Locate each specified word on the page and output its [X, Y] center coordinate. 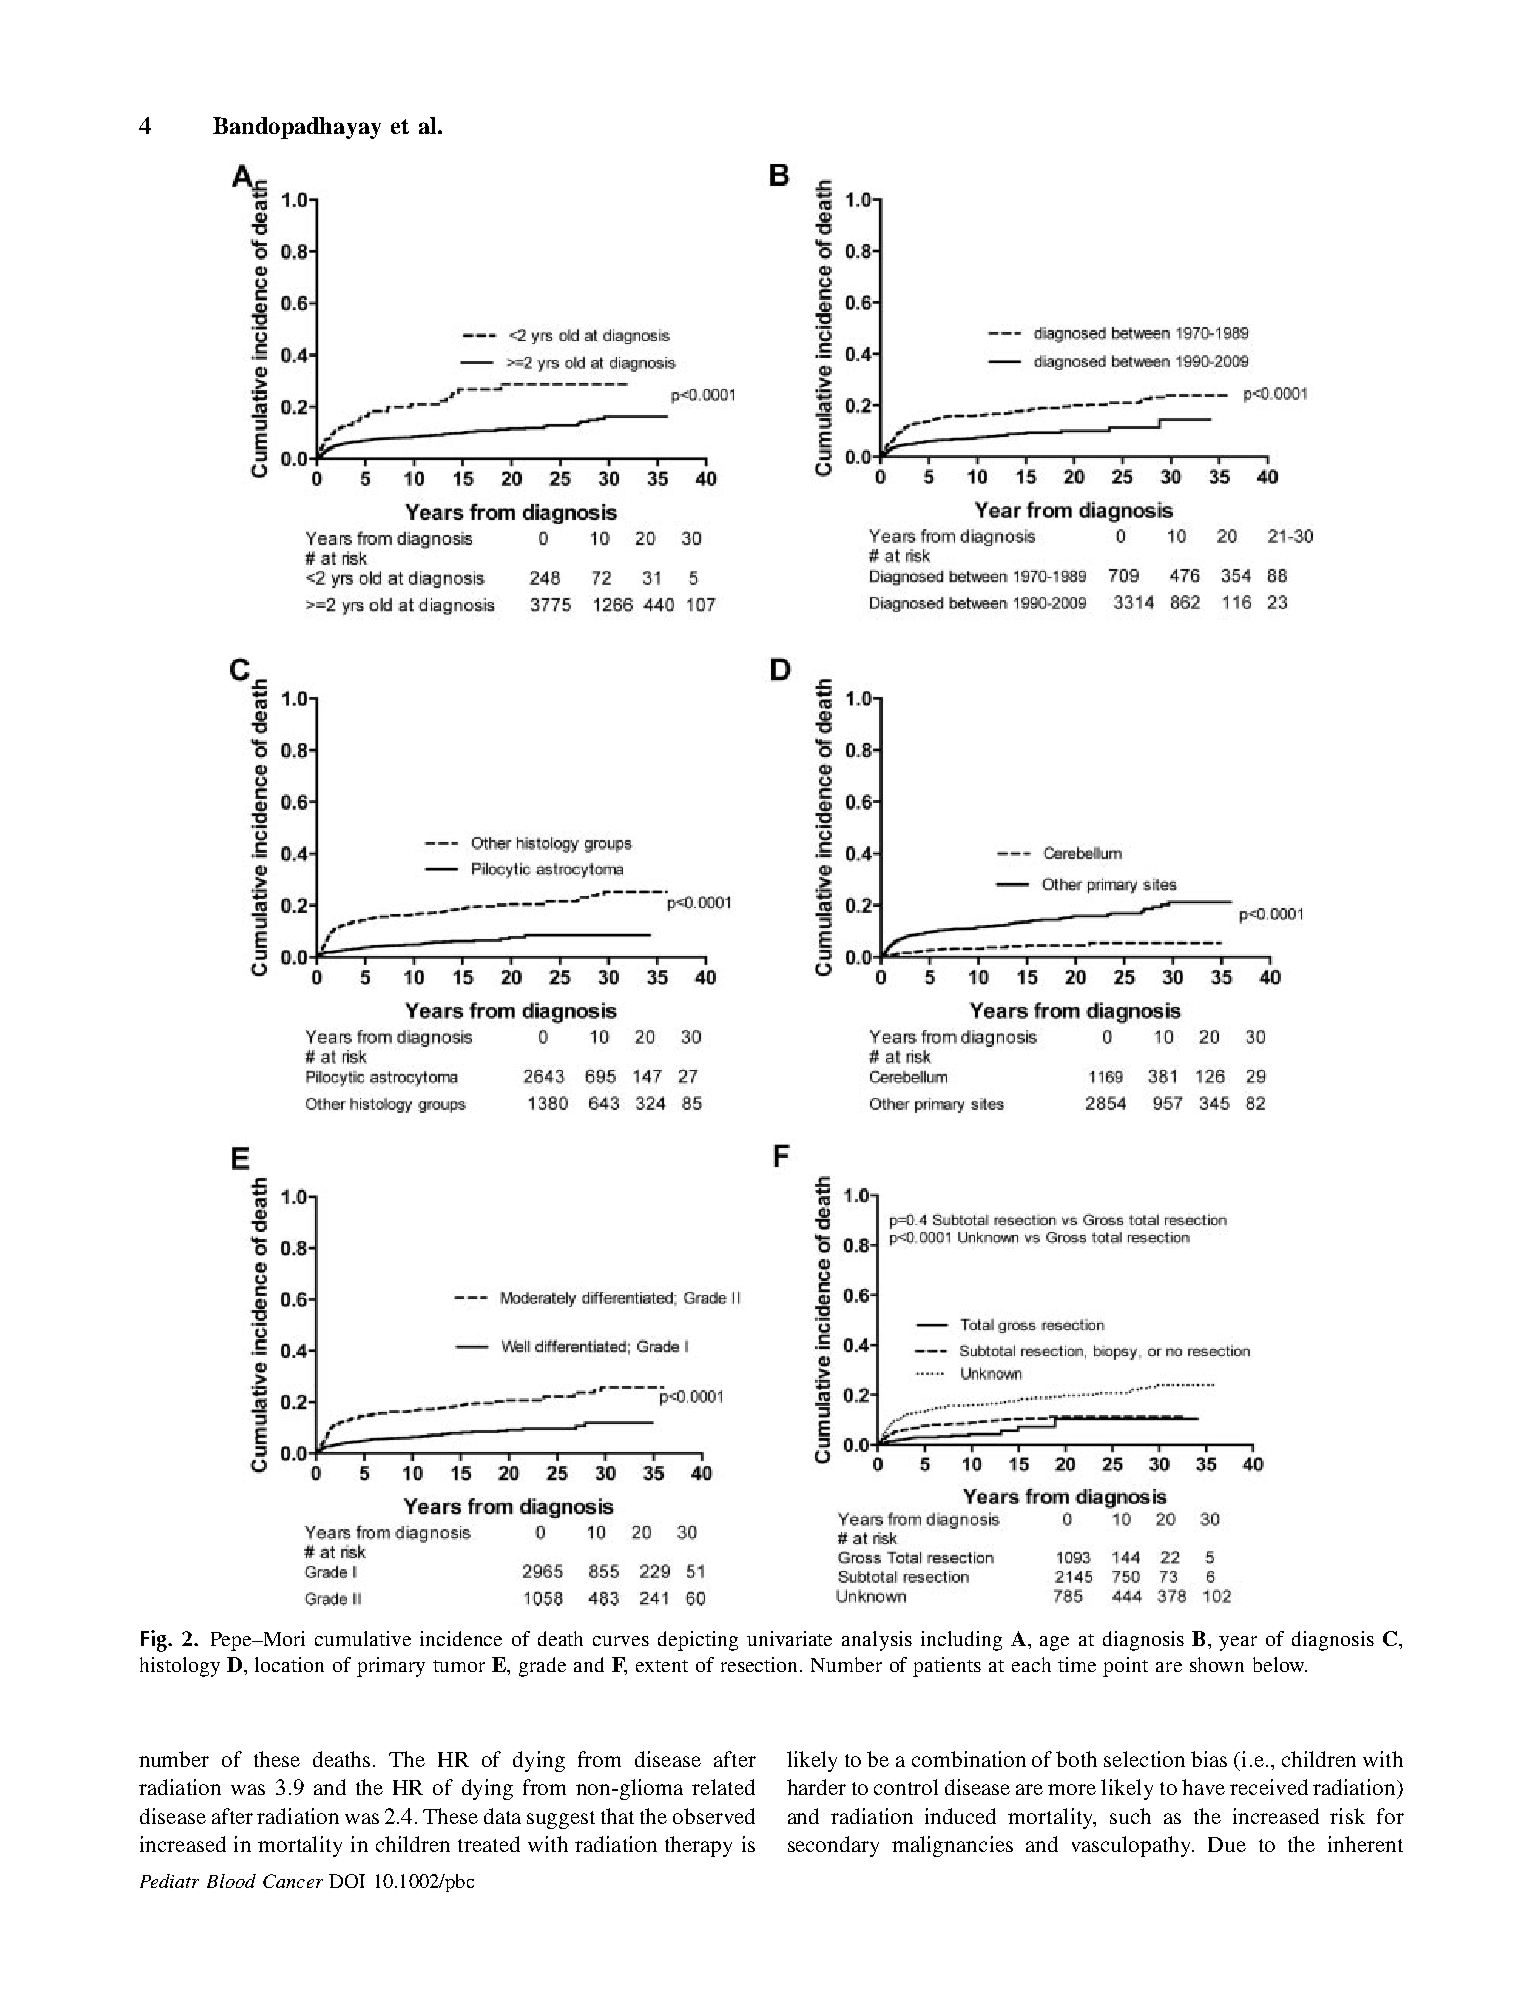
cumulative [363, 1638]
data [502, 1816]
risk [1347, 1816]
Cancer [293, 1881]
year [1238, 1643]
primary [391, 1667]
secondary [833, 1846]
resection [761, 1664]
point [1125, 1667]
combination [969, 1759]
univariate [789, 1638]
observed [714, 1816]
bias [1209, 1759]
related [723, 1787]
